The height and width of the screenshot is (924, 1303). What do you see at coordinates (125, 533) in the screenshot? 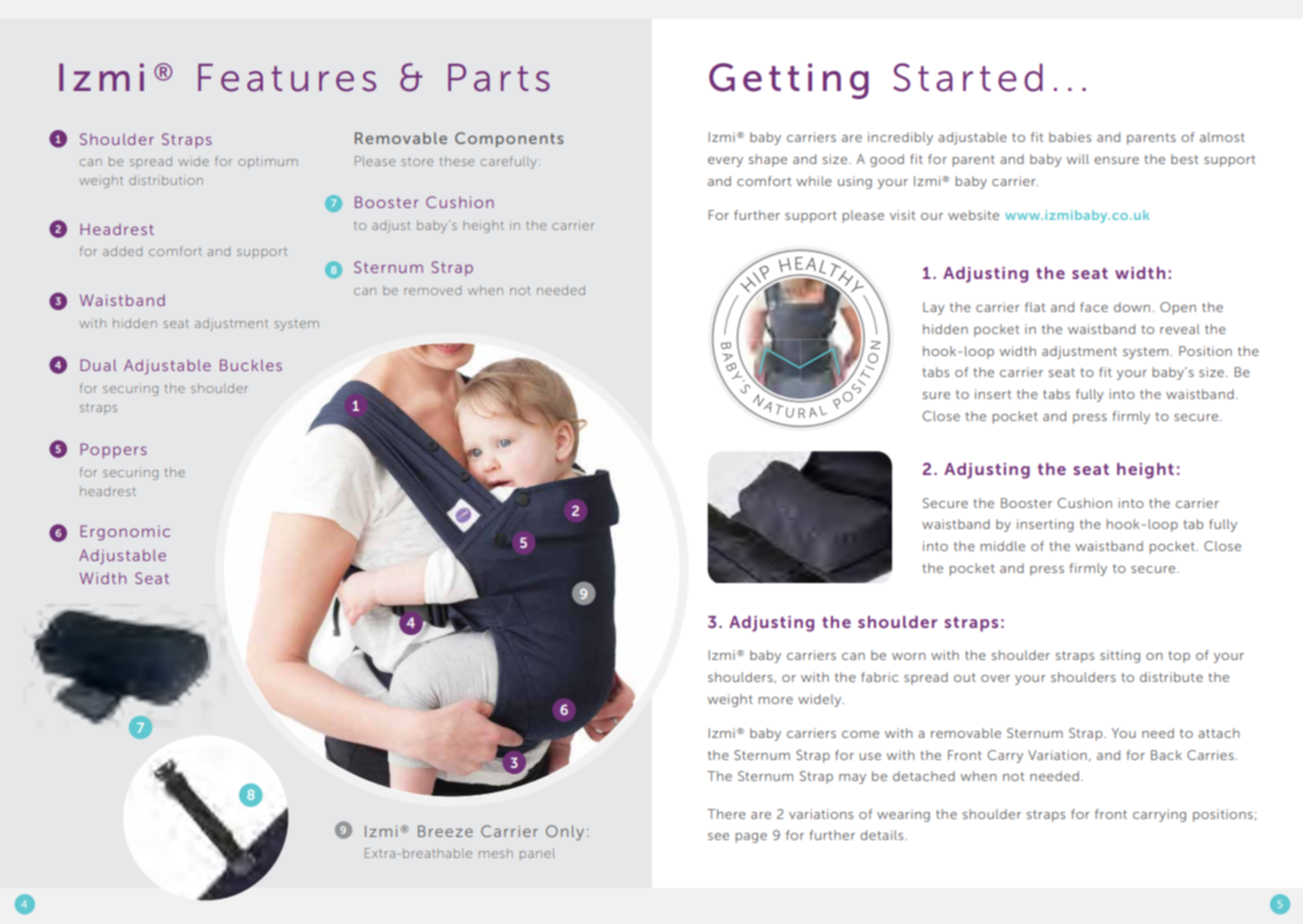
I see `Ergonomic` at bounding box center [125, 533].
